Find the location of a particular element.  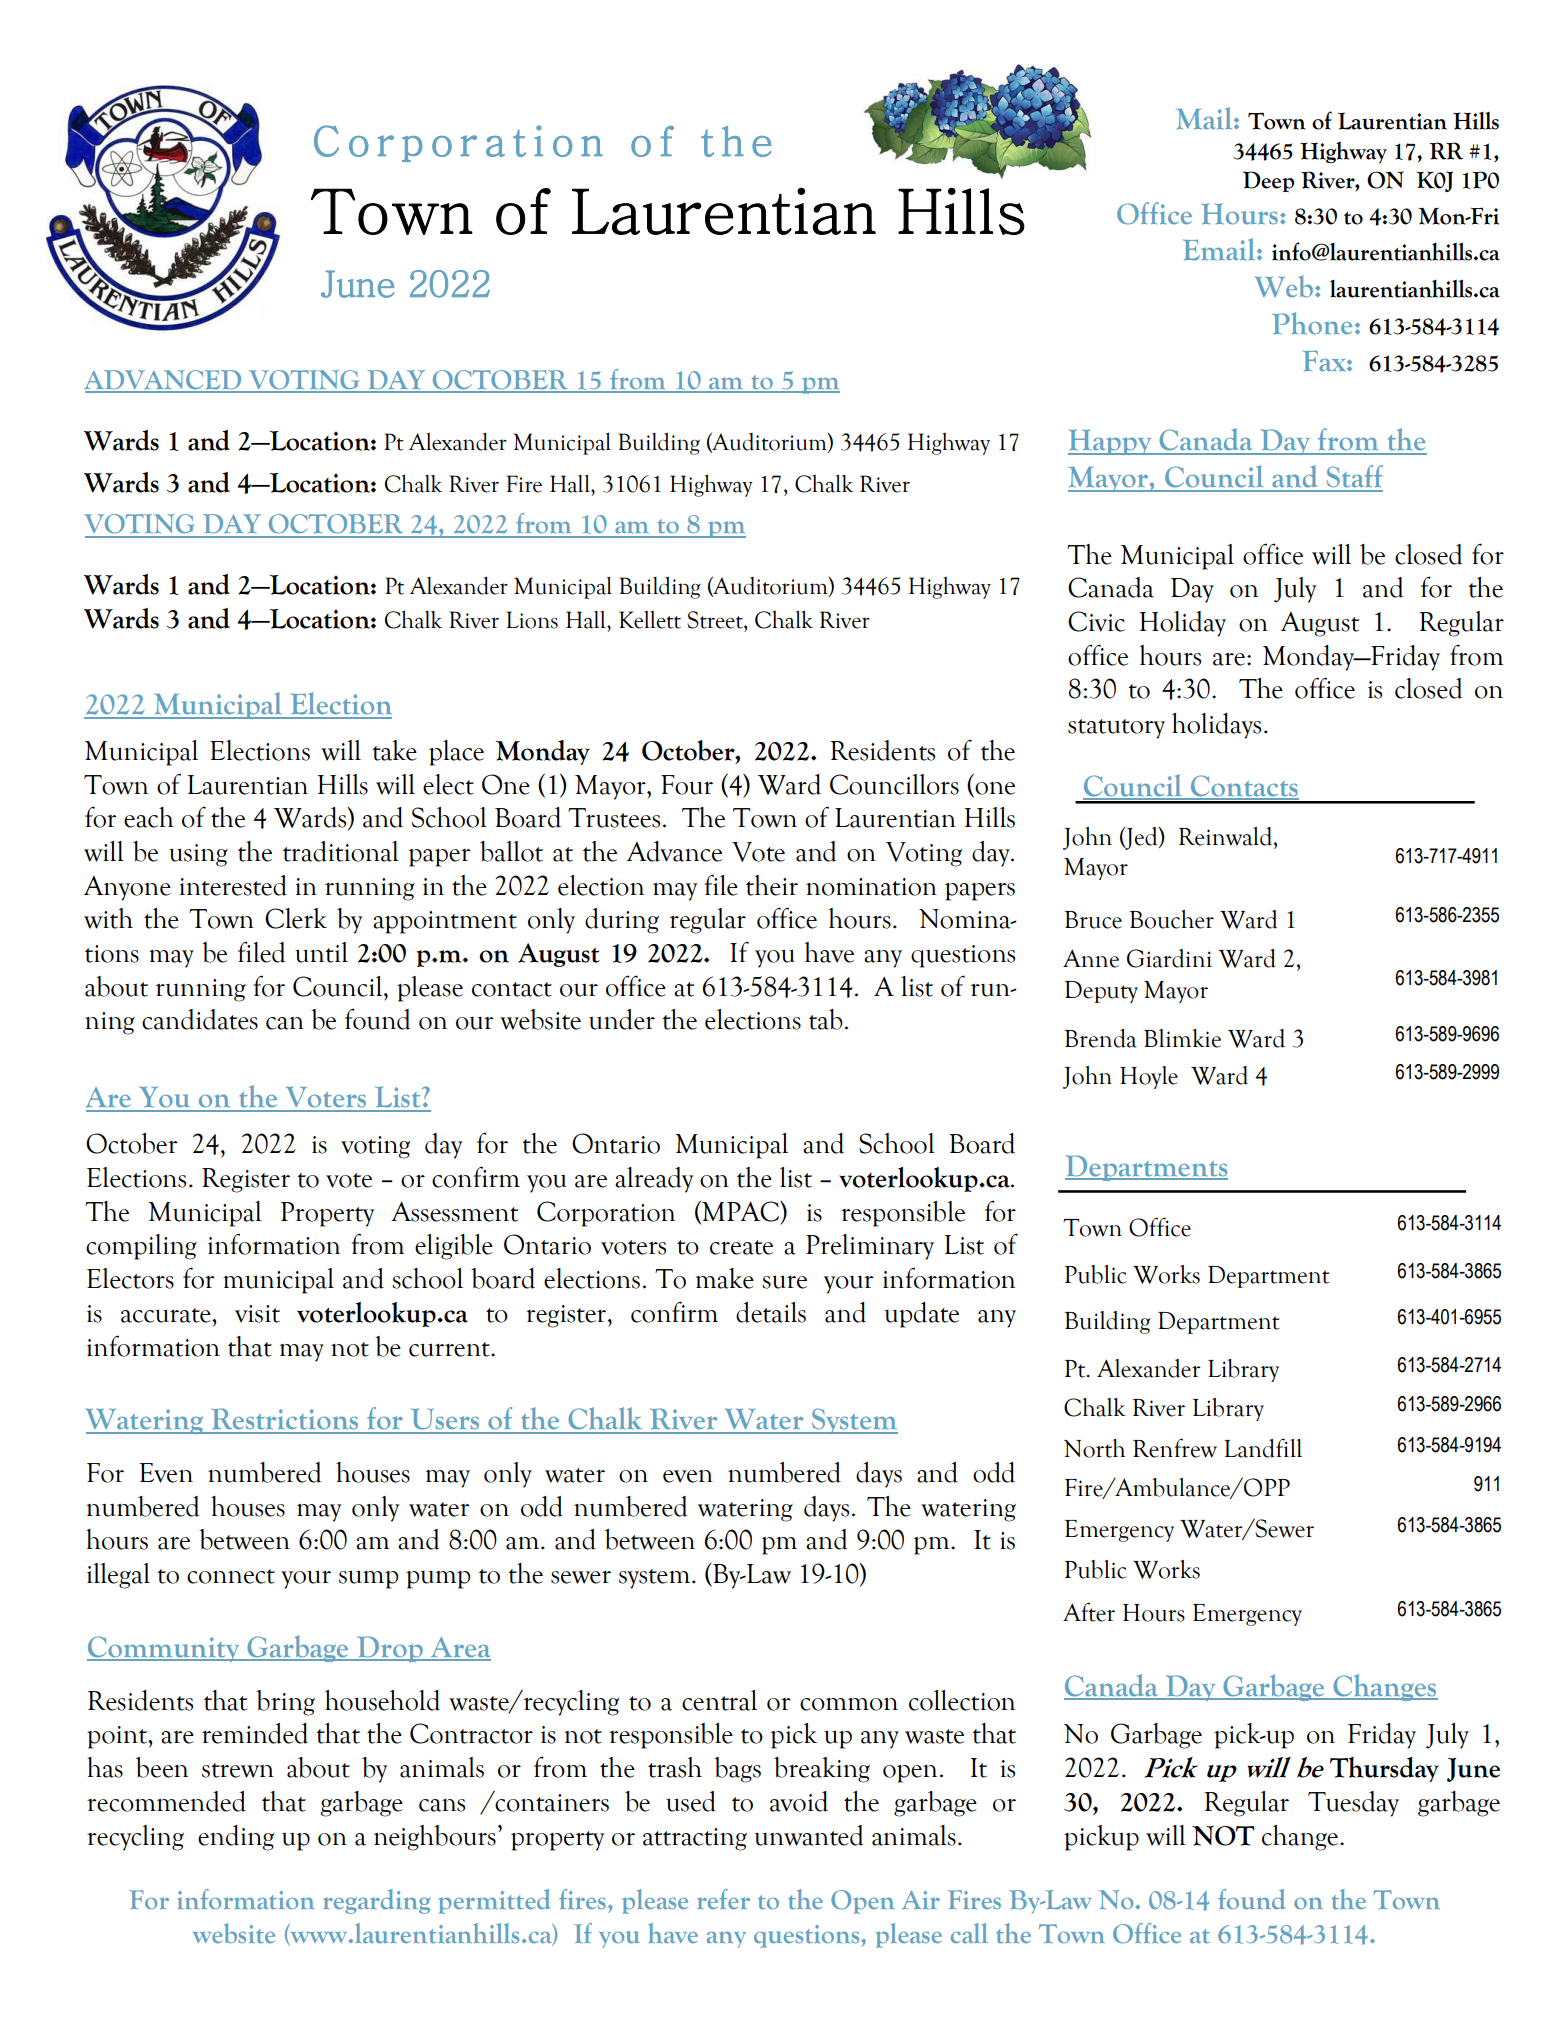

refer is located at coordinates (723, 1899).
